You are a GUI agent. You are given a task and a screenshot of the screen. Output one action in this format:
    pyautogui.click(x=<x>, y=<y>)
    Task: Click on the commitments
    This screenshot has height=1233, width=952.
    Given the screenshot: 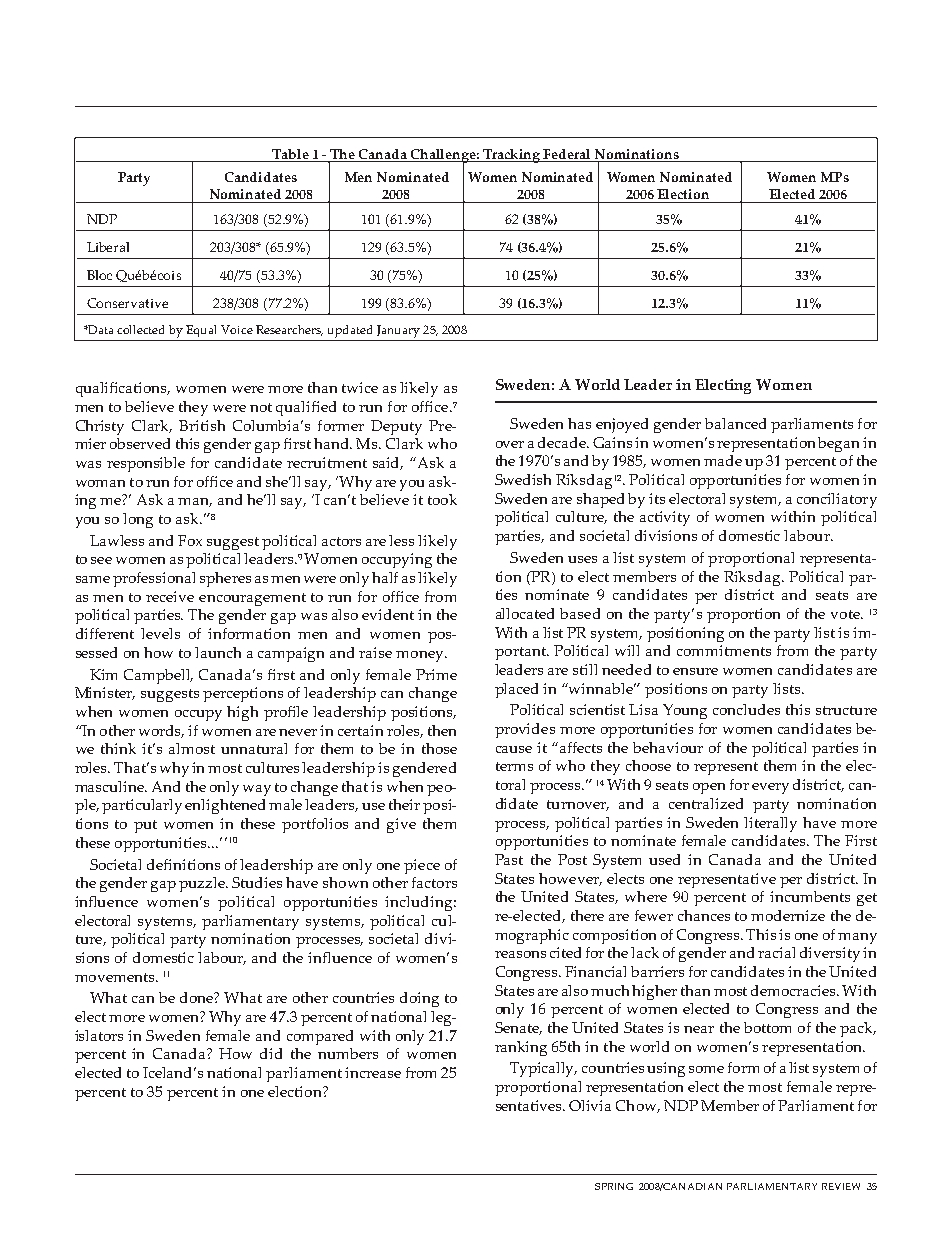 What is the action you would take?
    pyautogui.click(x=724, y=650)
